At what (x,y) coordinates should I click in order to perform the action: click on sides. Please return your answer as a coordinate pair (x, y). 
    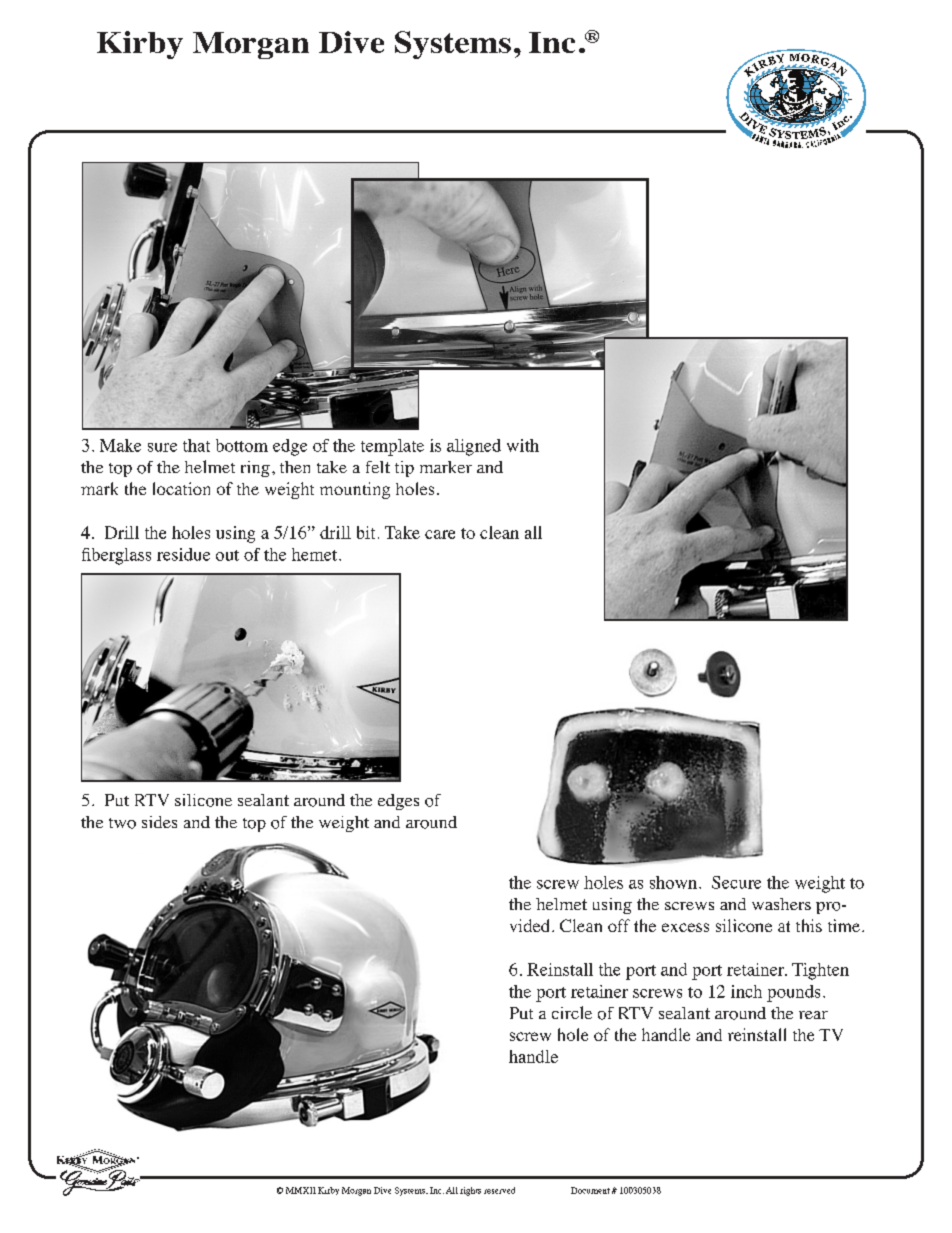
    Looking at the image, I should click on (159, 822).
